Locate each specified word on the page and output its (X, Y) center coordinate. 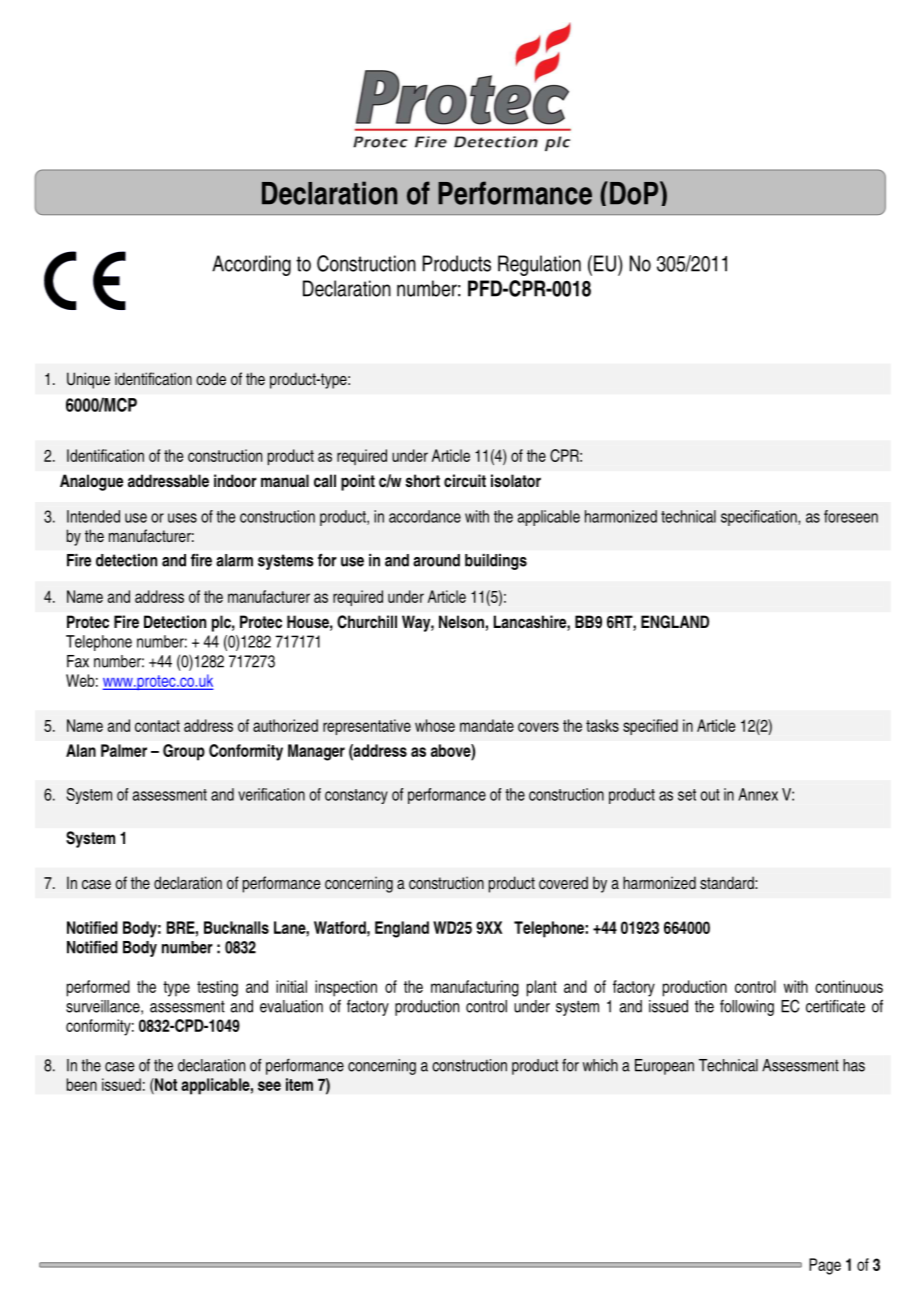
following (747, 1008)
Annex (758, 794)
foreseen (851, 516)
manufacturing (475, 988)
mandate (487, 725)
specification (760, 518)
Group (184, 752)
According (251, 265)
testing (217, 988)
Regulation (539, 265)
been (82, 1084)
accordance (425, 516)
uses (182, 518)
